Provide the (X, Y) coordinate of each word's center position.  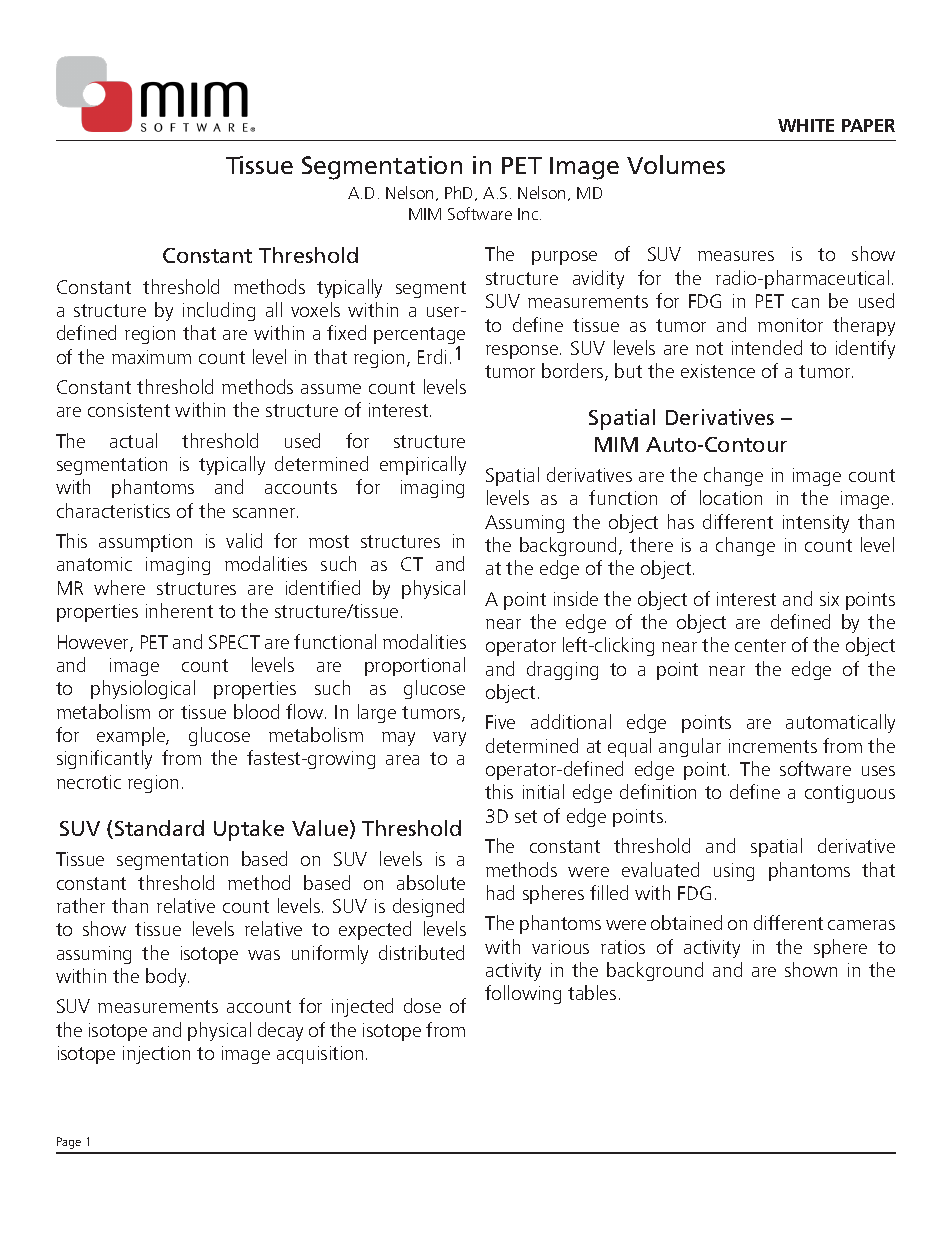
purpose (564, 258)
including (219, 311)
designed (428, 907)
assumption (145, 543)
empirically (423, 465)
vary (449, 739)
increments (773, 746)
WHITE (806, 125)
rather (81, 905)
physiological (143, 689)
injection (156, 1055)
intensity (816, 524)
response (522, 352)
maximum (151, 357)
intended (767, 347)
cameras (861, 925)
